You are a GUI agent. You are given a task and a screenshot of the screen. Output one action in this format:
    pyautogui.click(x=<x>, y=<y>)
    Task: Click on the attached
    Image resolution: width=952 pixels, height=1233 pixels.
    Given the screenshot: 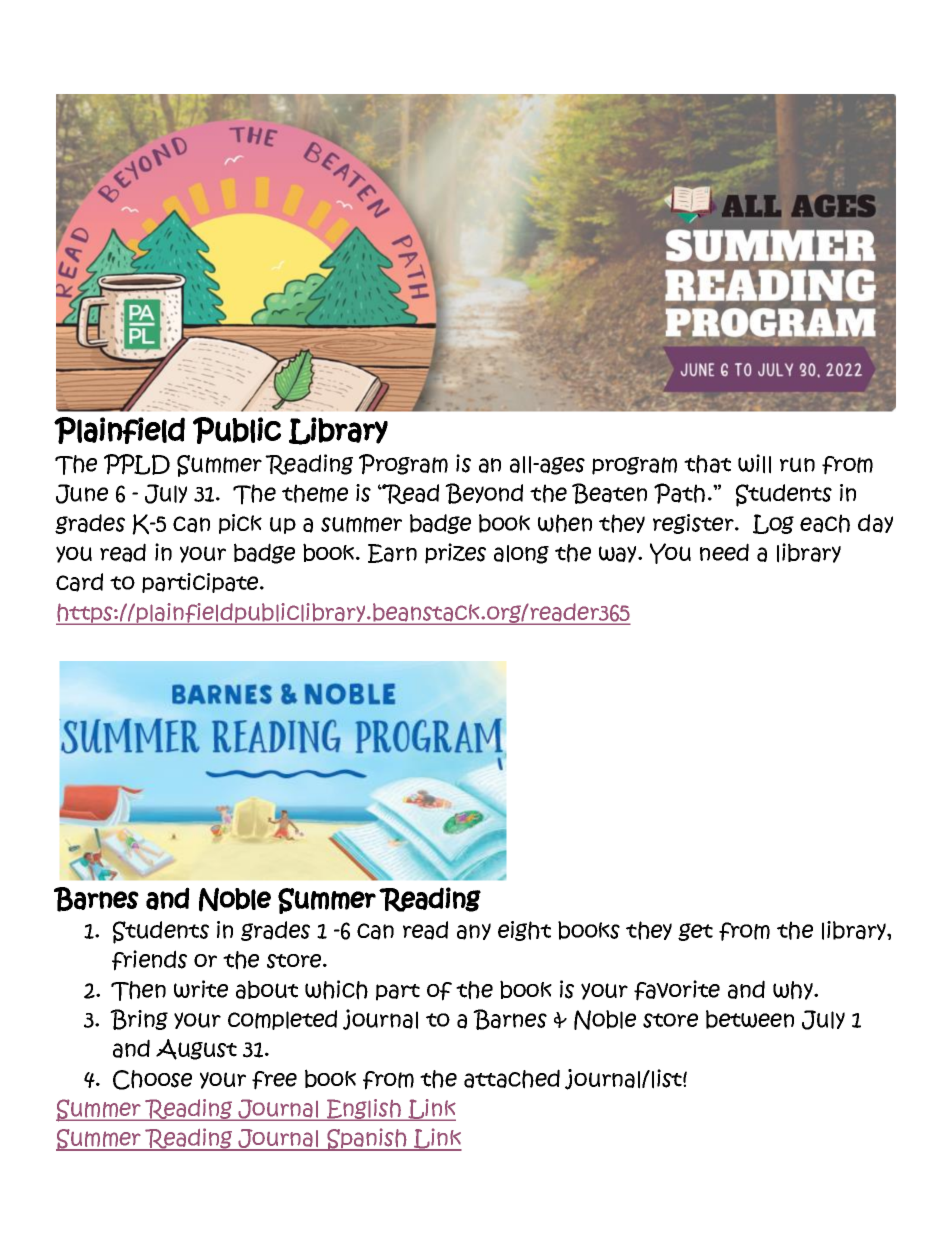 What is the action you would take?
    pyautogui.click(x=512, y=1079)
